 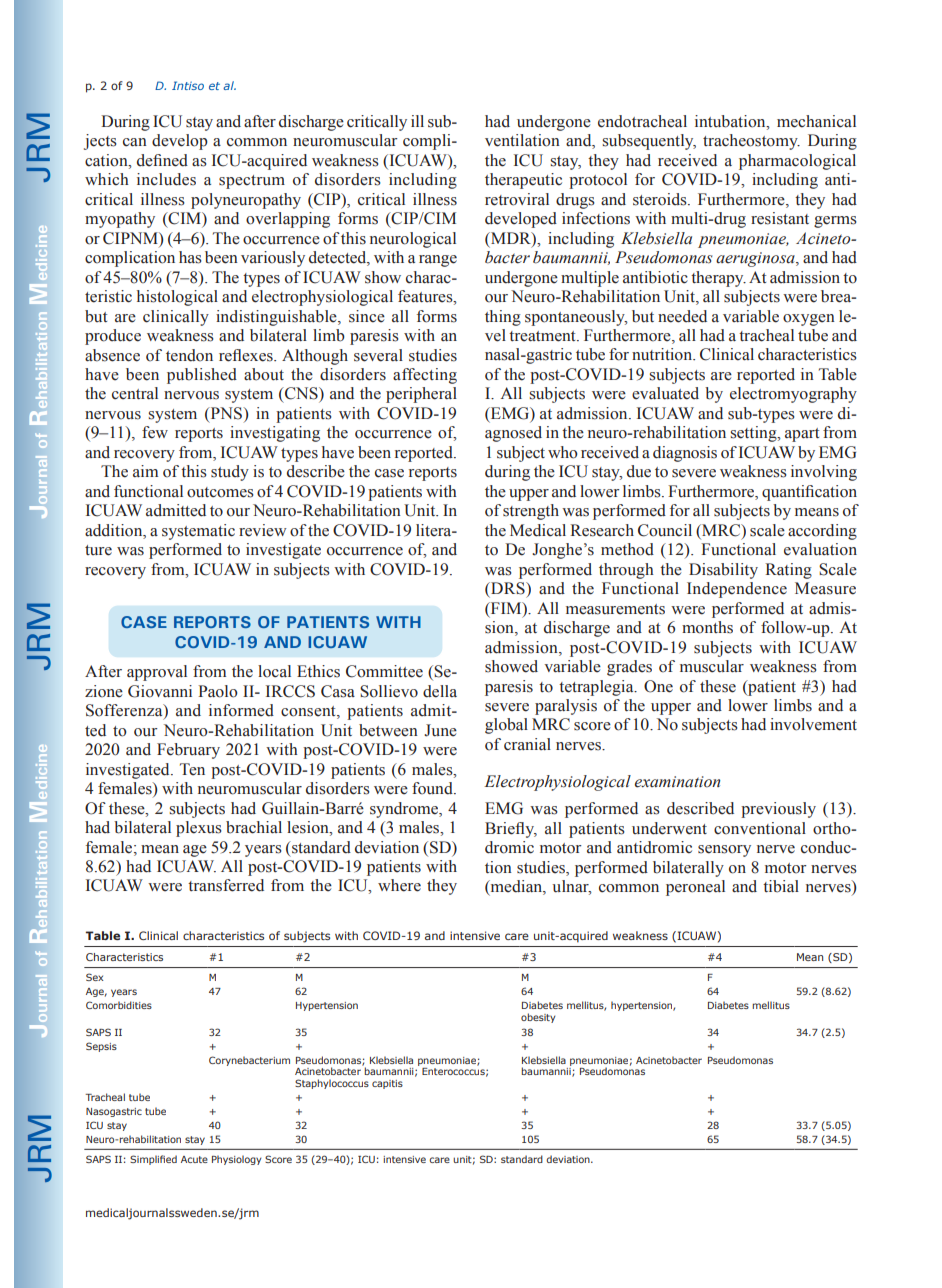 What do you see at coordinates (199, 829) in the image?
I see `plexus` at bounding box center [199, 829].
